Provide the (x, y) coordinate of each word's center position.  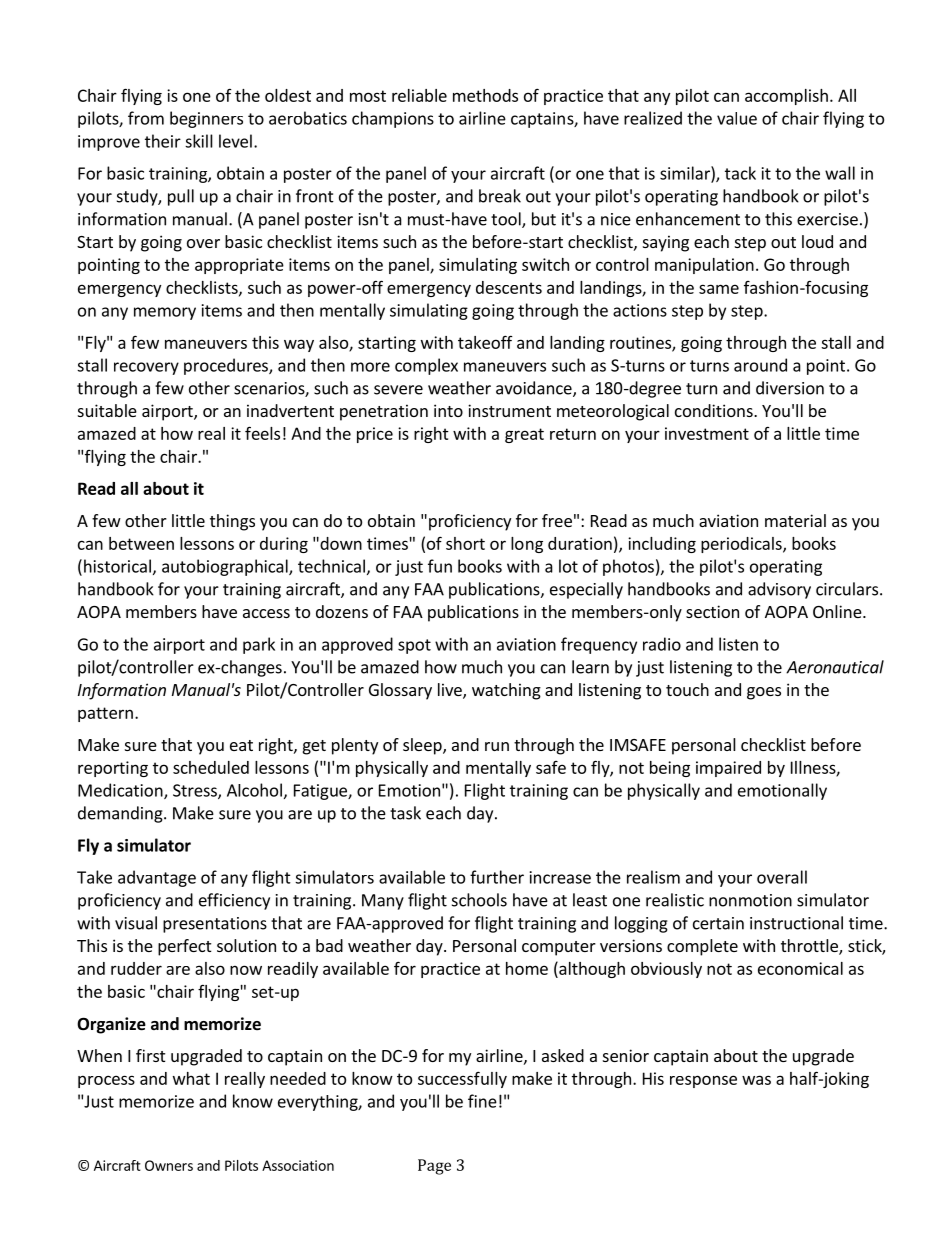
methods (485, 95)
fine (482, 1101)
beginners (206, 119)
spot (414, 646)
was (756, 1080)
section (712, 611)
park (259, 645)
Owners (169, 1165)
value (737, 118)
